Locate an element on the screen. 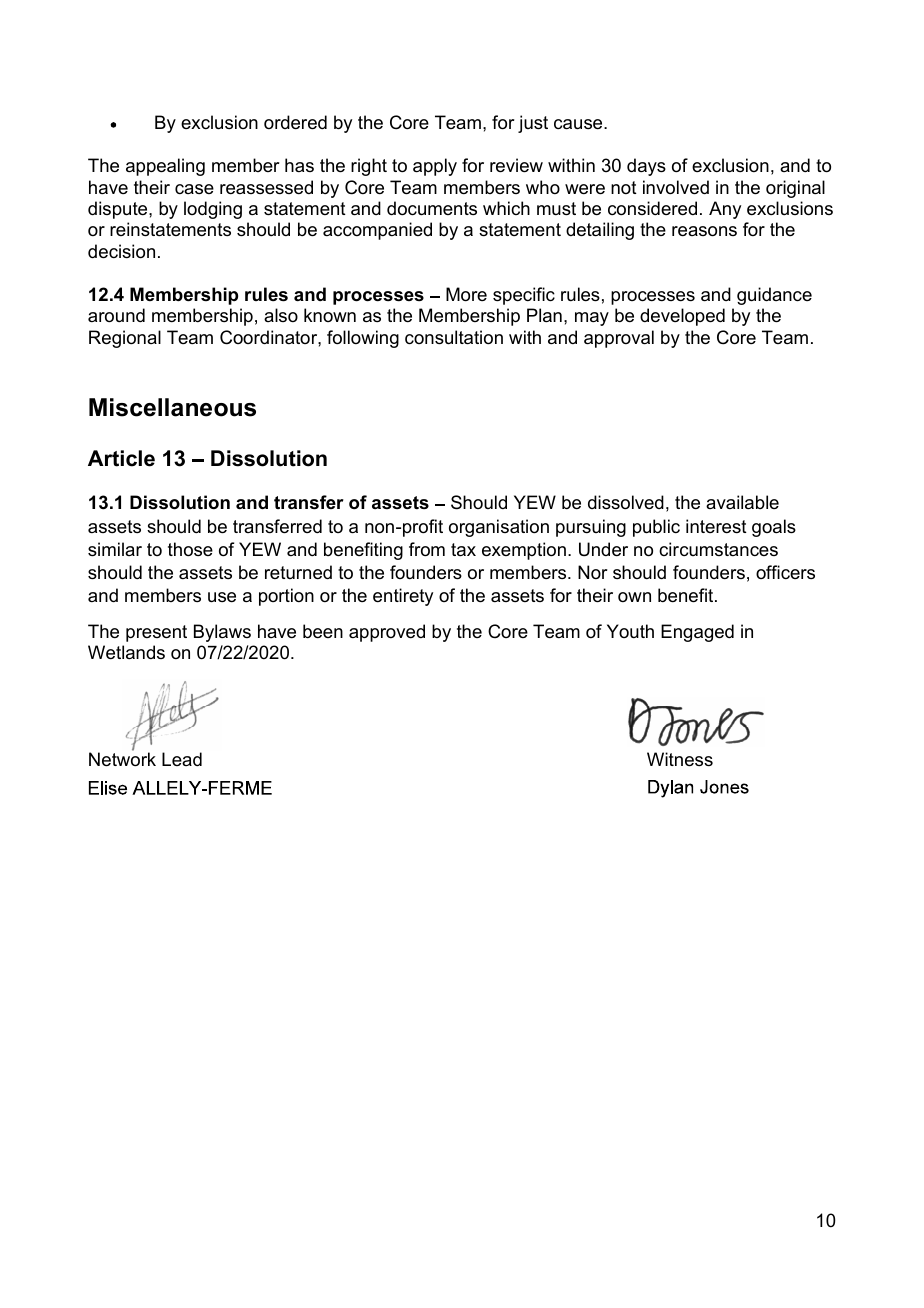 Image resolution: width=924 pixels, height=1308 pixels. Witness is located at coordinates (680, 759).
